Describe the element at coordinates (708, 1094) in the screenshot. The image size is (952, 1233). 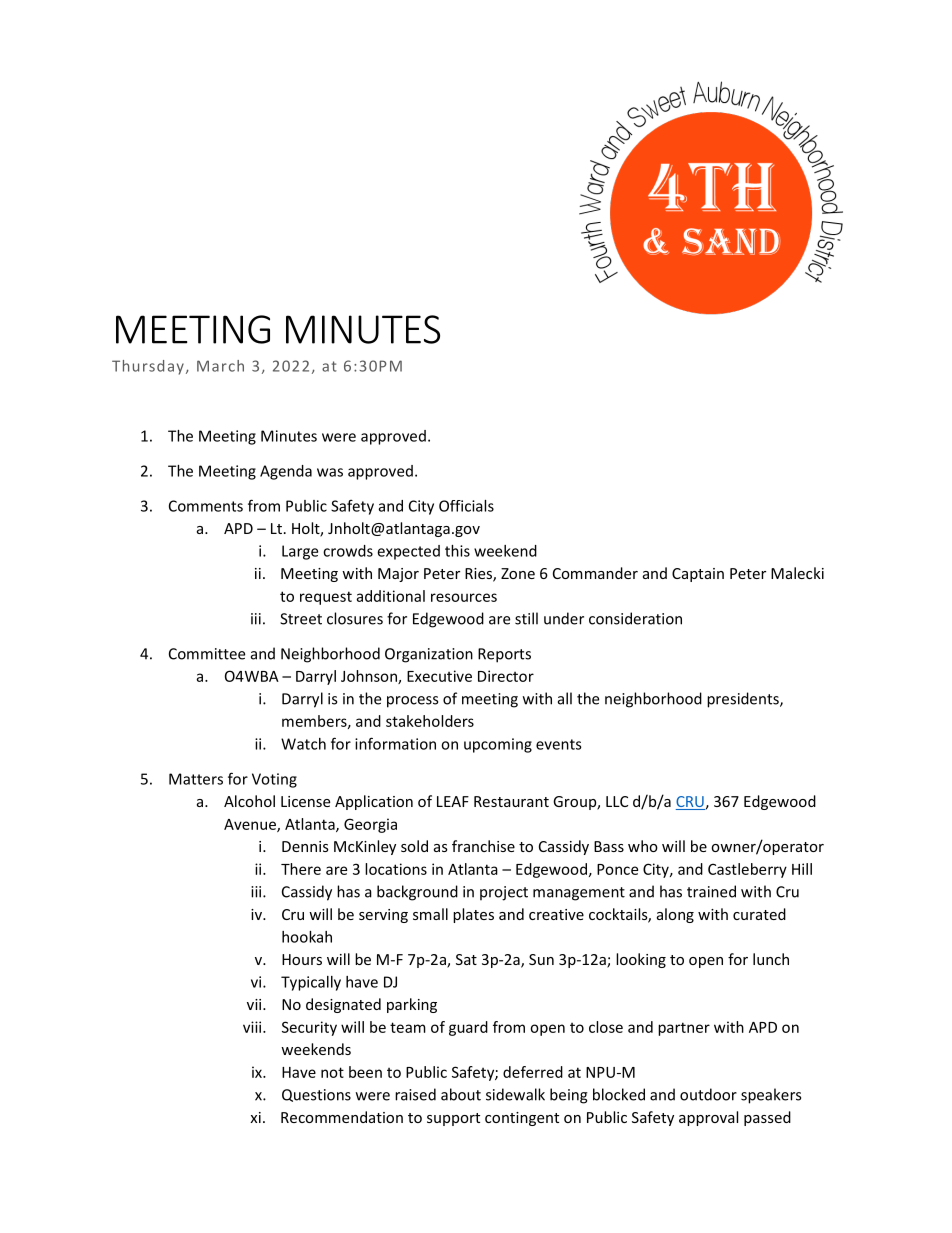
I see `outdoor` at that location.
